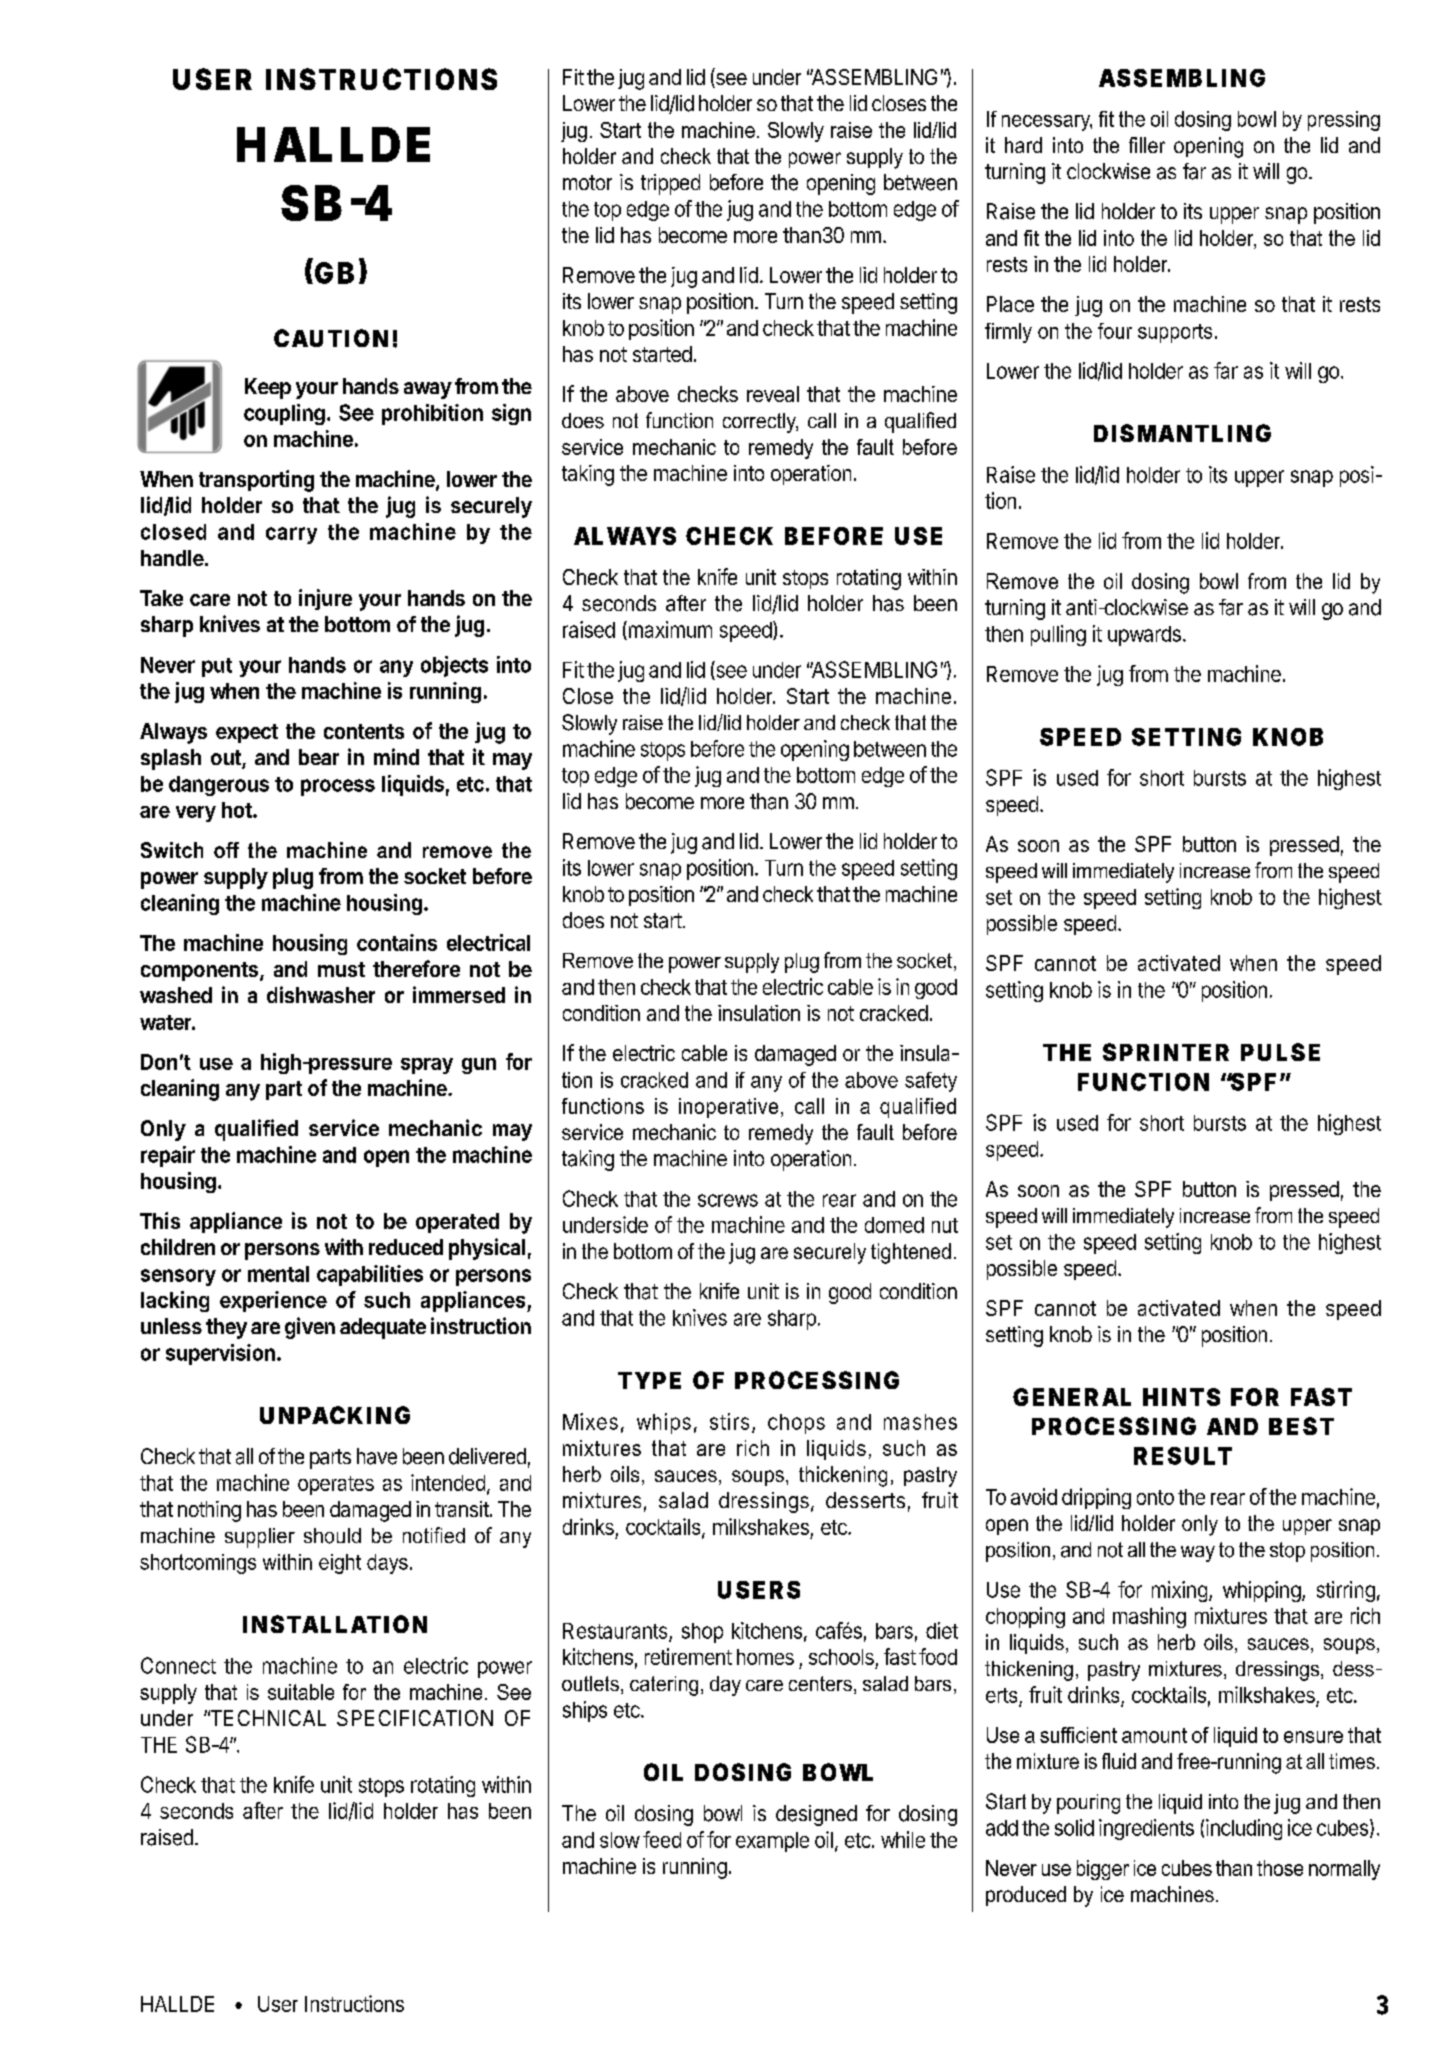 The image size is (1450, 2051). I want to click on inoperative, so click(728, 1108).
